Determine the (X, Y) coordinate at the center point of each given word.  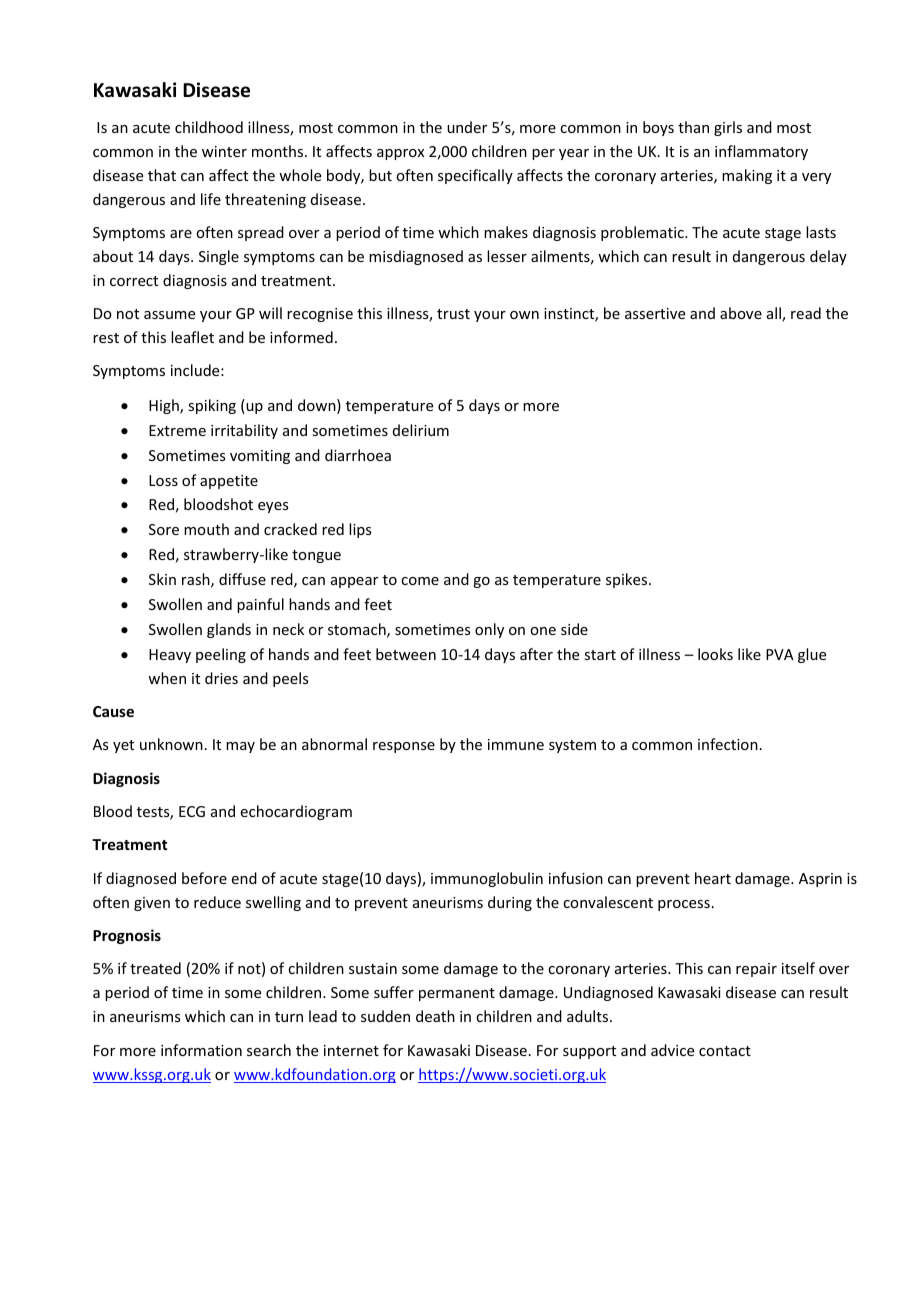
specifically (475, 176)
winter (224, 151)
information (201, 1050)
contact (725, 1051)
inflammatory (761, 152)
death (435, 1016)
